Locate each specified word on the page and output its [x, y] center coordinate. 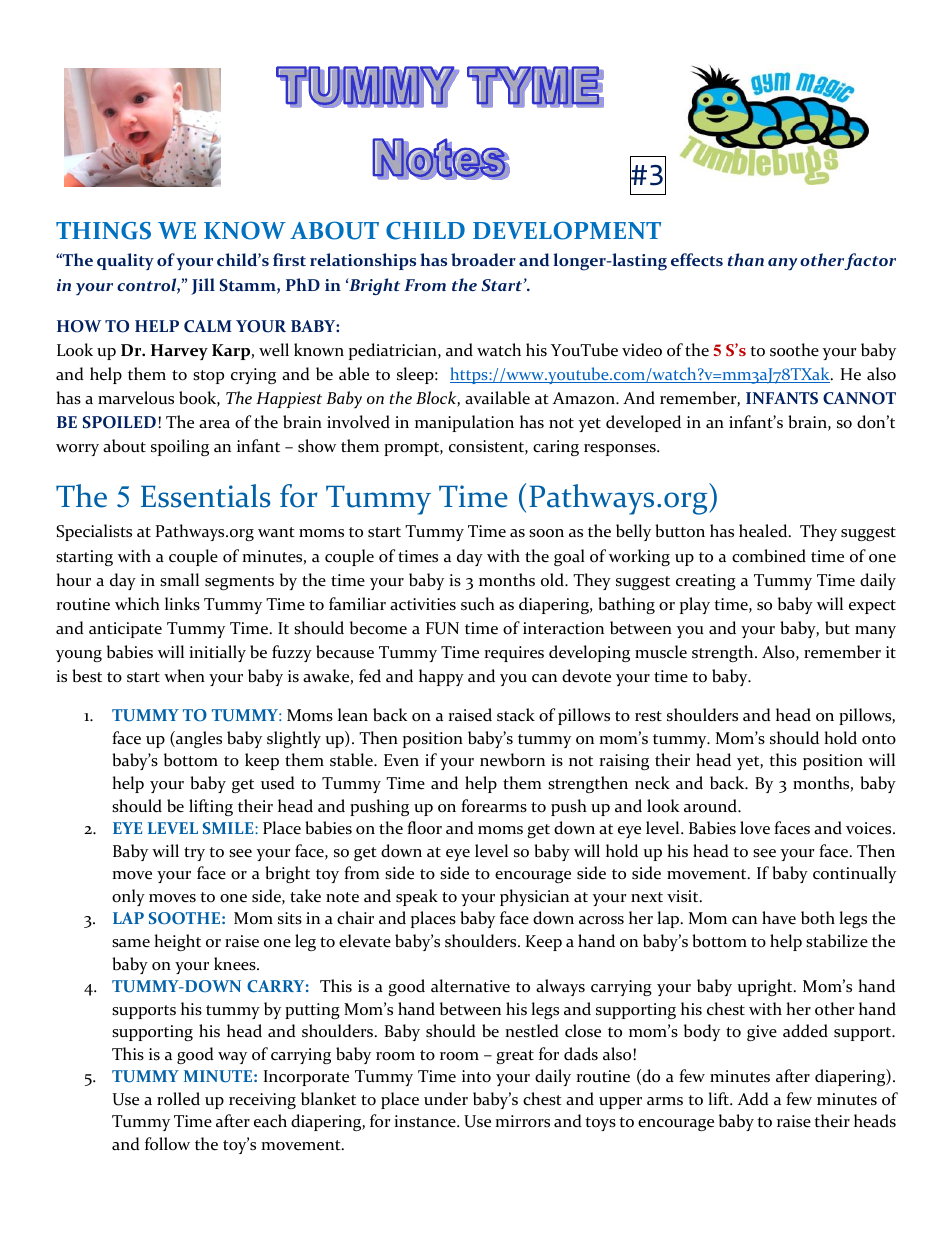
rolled [178, 1099]
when [184, 676]
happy [441, 677]
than [746, 259]
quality [125, 261]
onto [879, 739]
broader [483, 259]
